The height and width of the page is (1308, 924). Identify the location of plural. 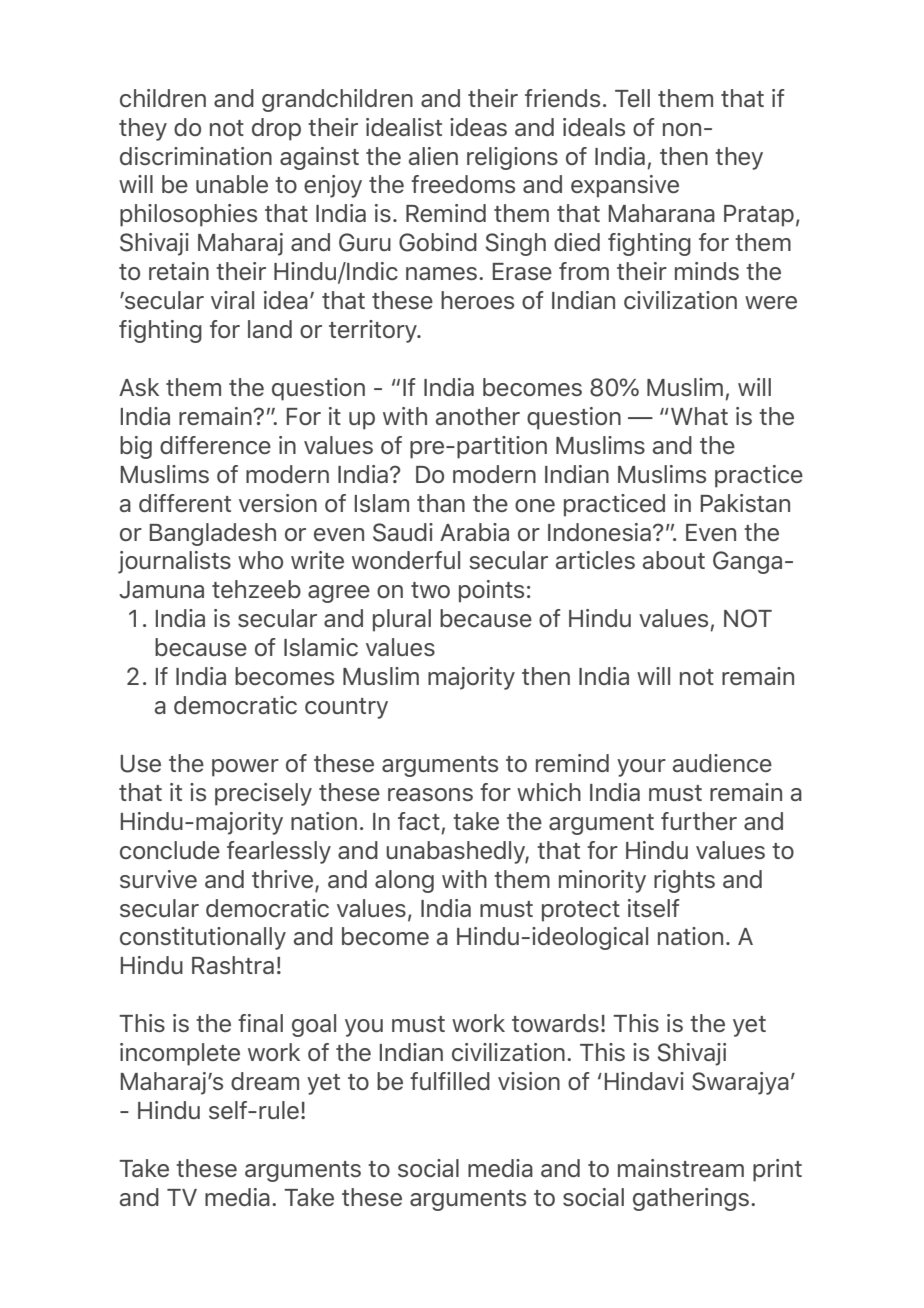
(402, 620).
